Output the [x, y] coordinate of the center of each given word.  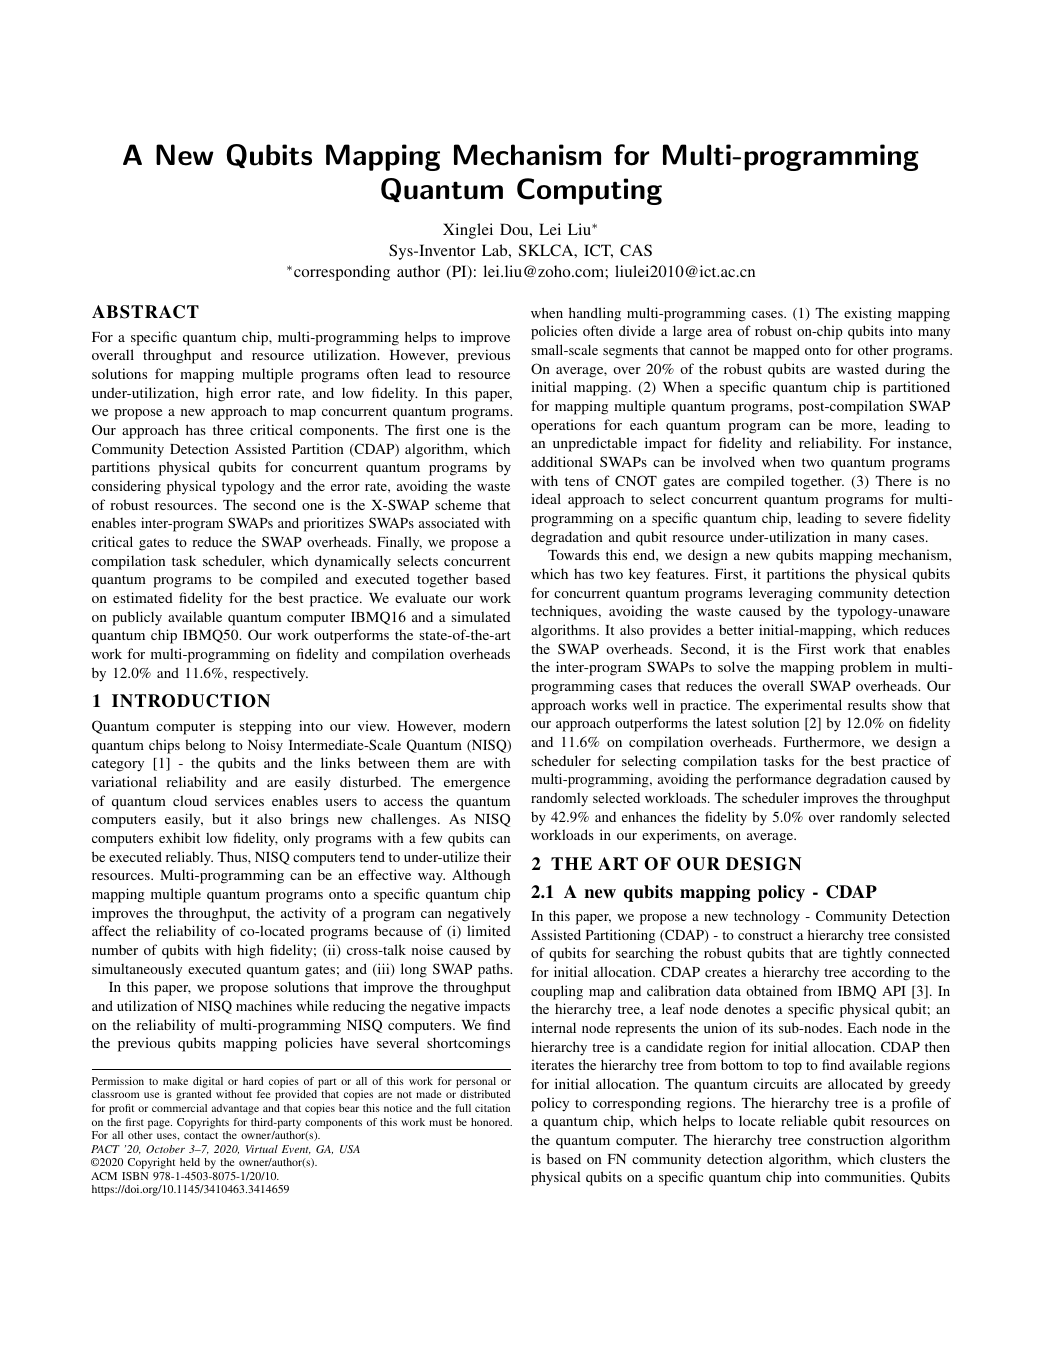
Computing [589, 191]
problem [866, 668]
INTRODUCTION [191, 701]
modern [486, 725]
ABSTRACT [145, 312]
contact [201, 1135]
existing [868, 314]
